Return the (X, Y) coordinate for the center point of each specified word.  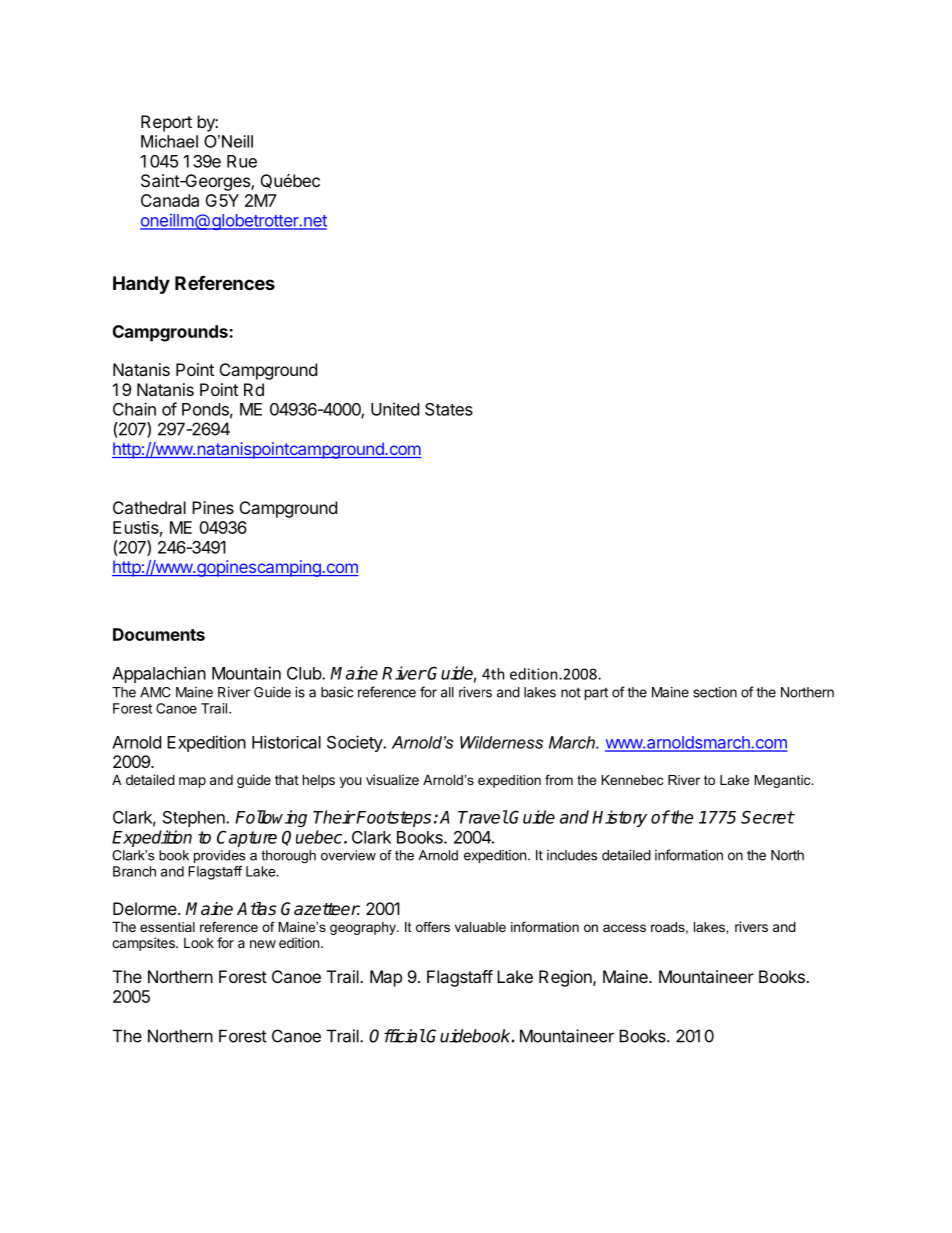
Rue (242, 161)
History (619, 818)
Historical (286, 742)
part (596, 694)
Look (199, 943)
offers (433, 927)
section (715, 692)
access (624, 928)
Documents (159, 634)
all (447, 692)
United (395, 409)
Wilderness (501, 742)
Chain (134, 409)
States (449, 409)
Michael (169, 141)
